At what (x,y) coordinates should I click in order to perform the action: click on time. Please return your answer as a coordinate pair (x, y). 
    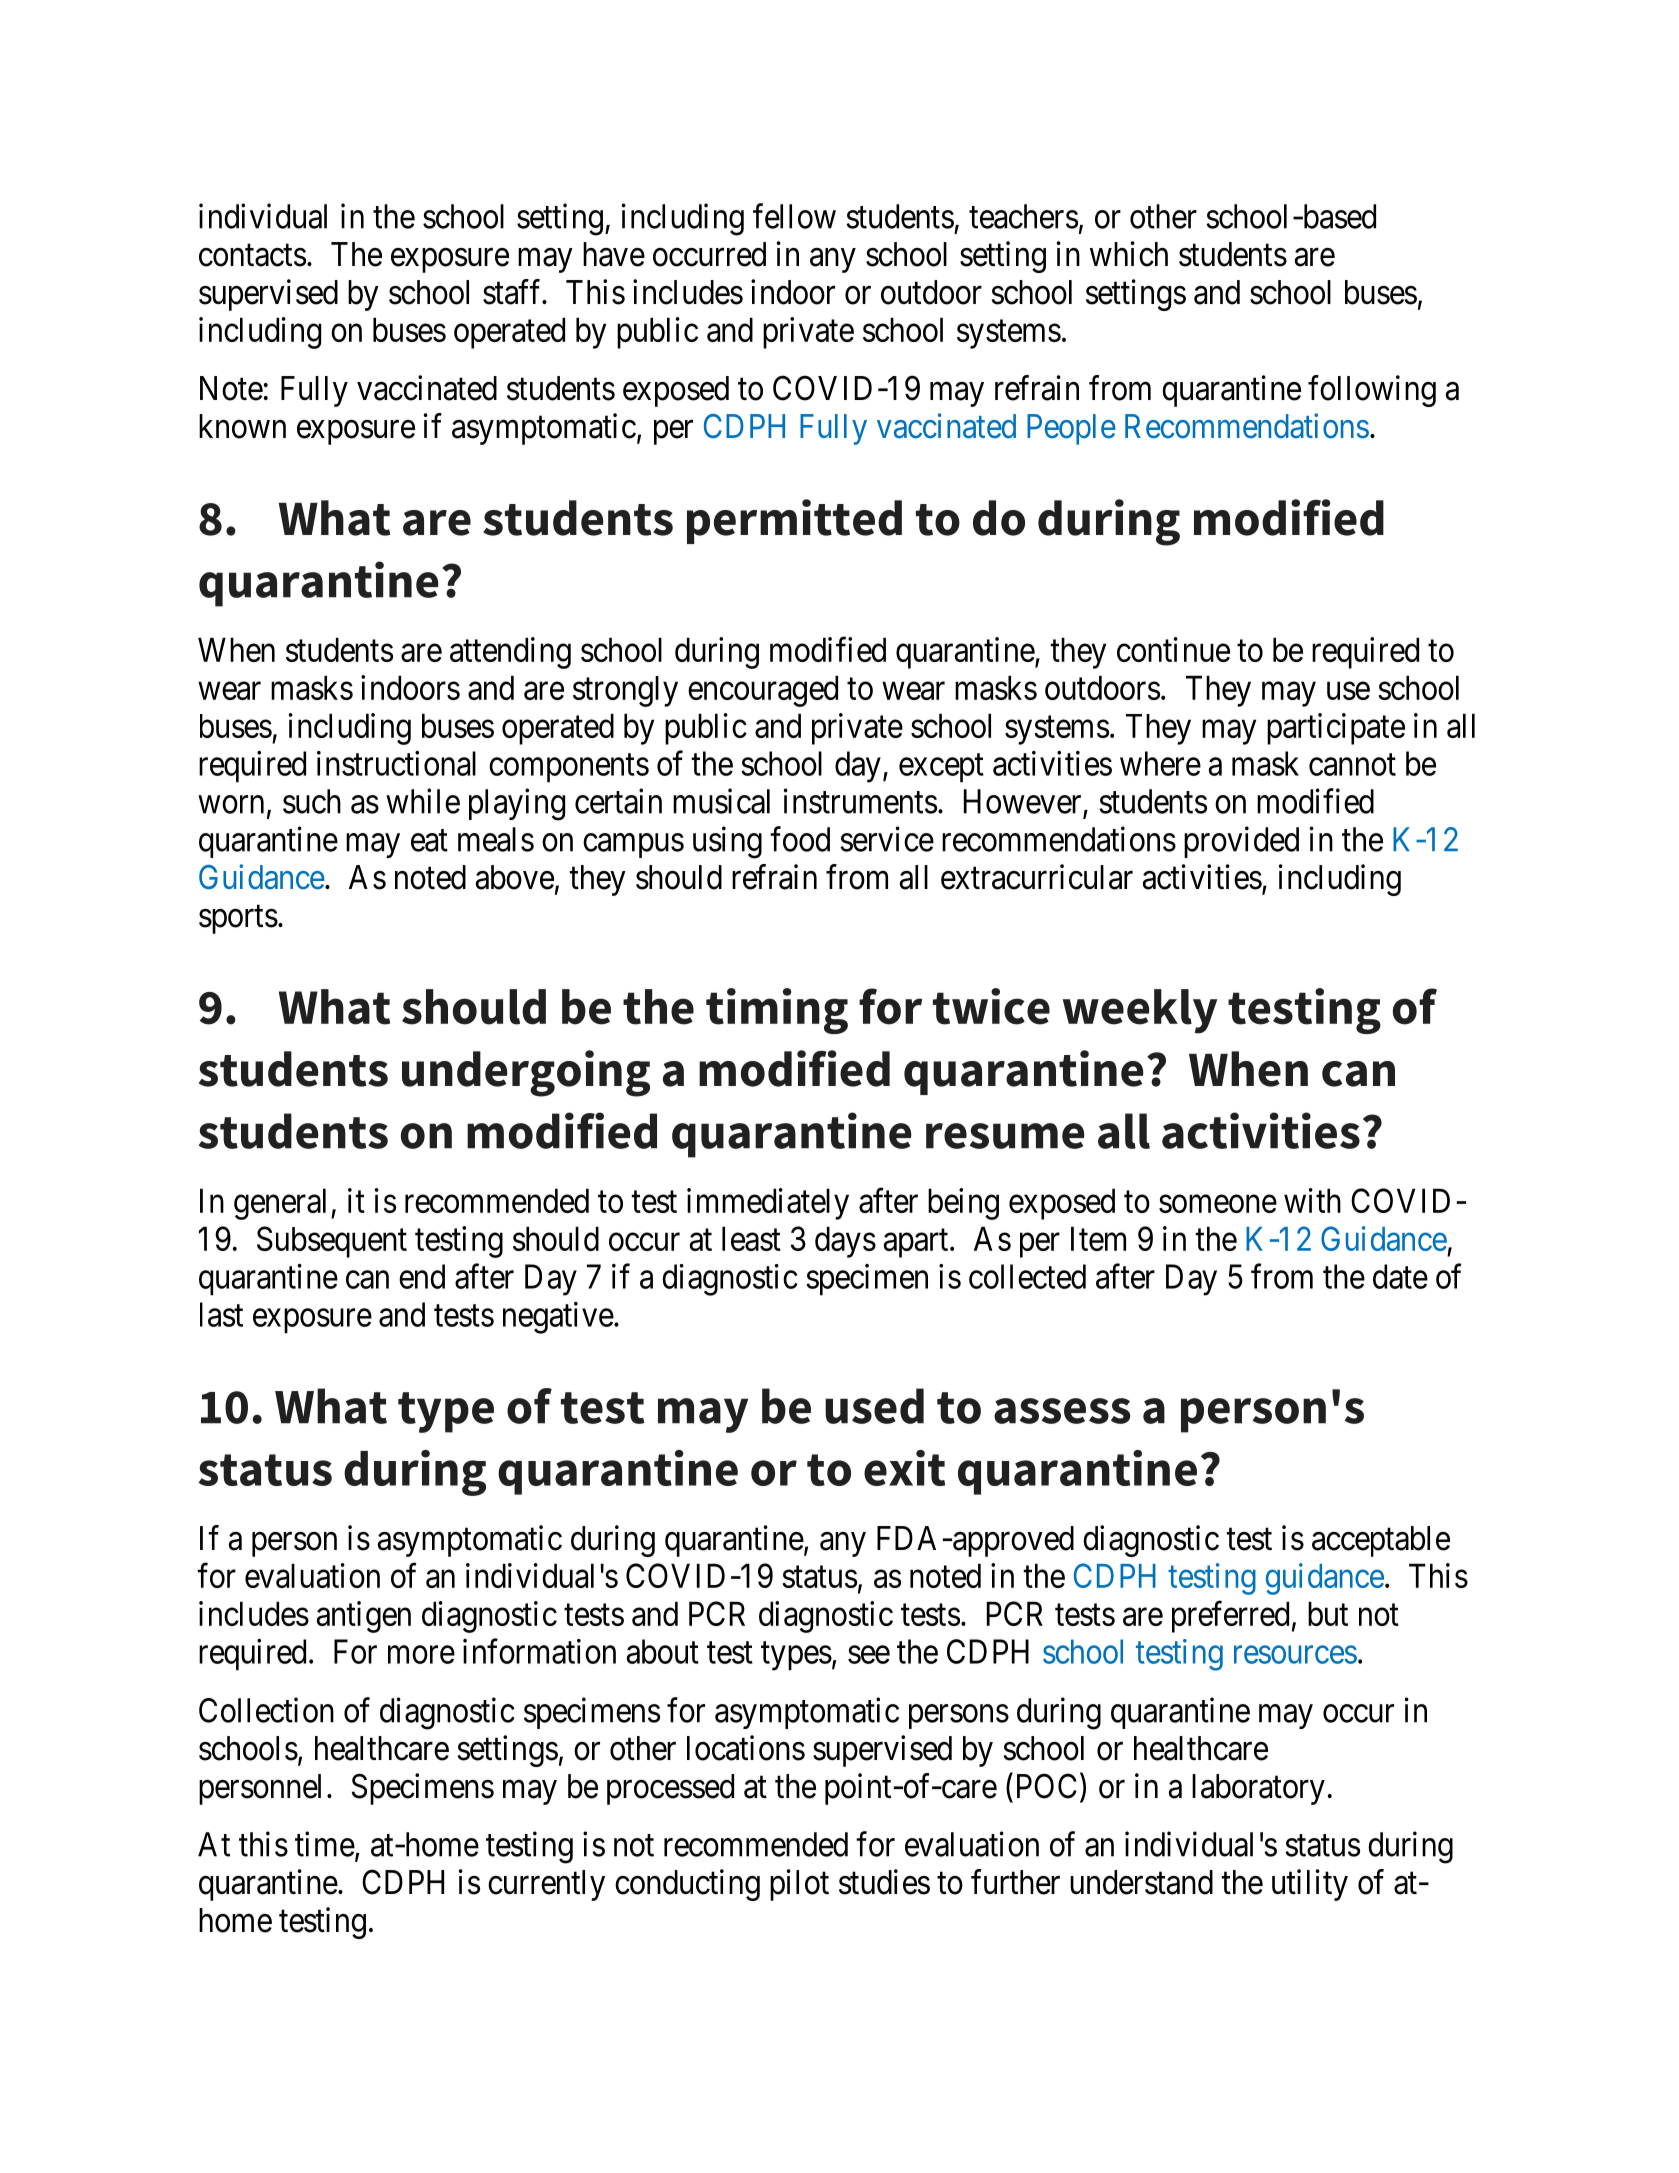
    Looking at the image, I should click on (325, 1844).
